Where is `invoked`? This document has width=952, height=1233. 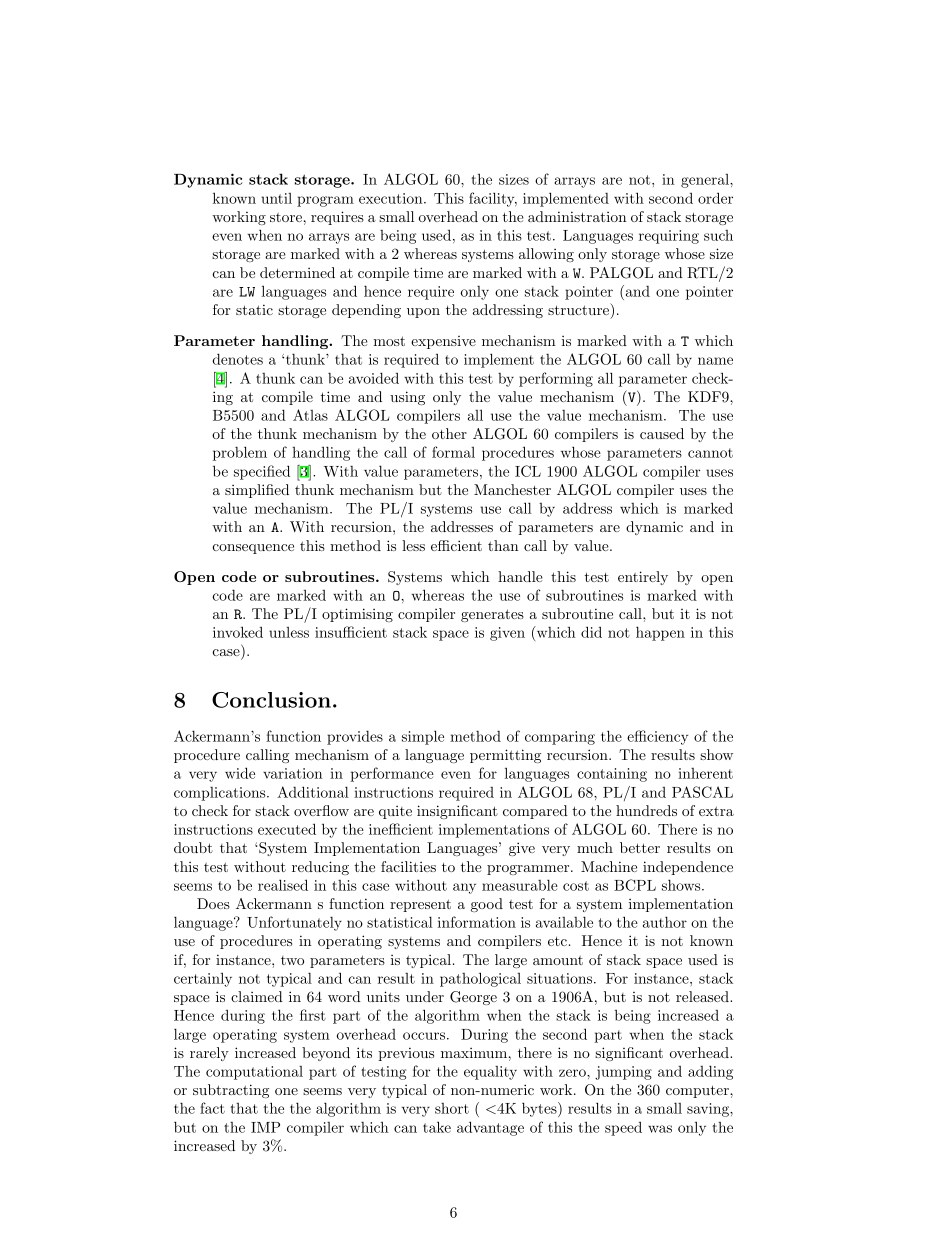 invoked is located at coordinates (238, 632).
